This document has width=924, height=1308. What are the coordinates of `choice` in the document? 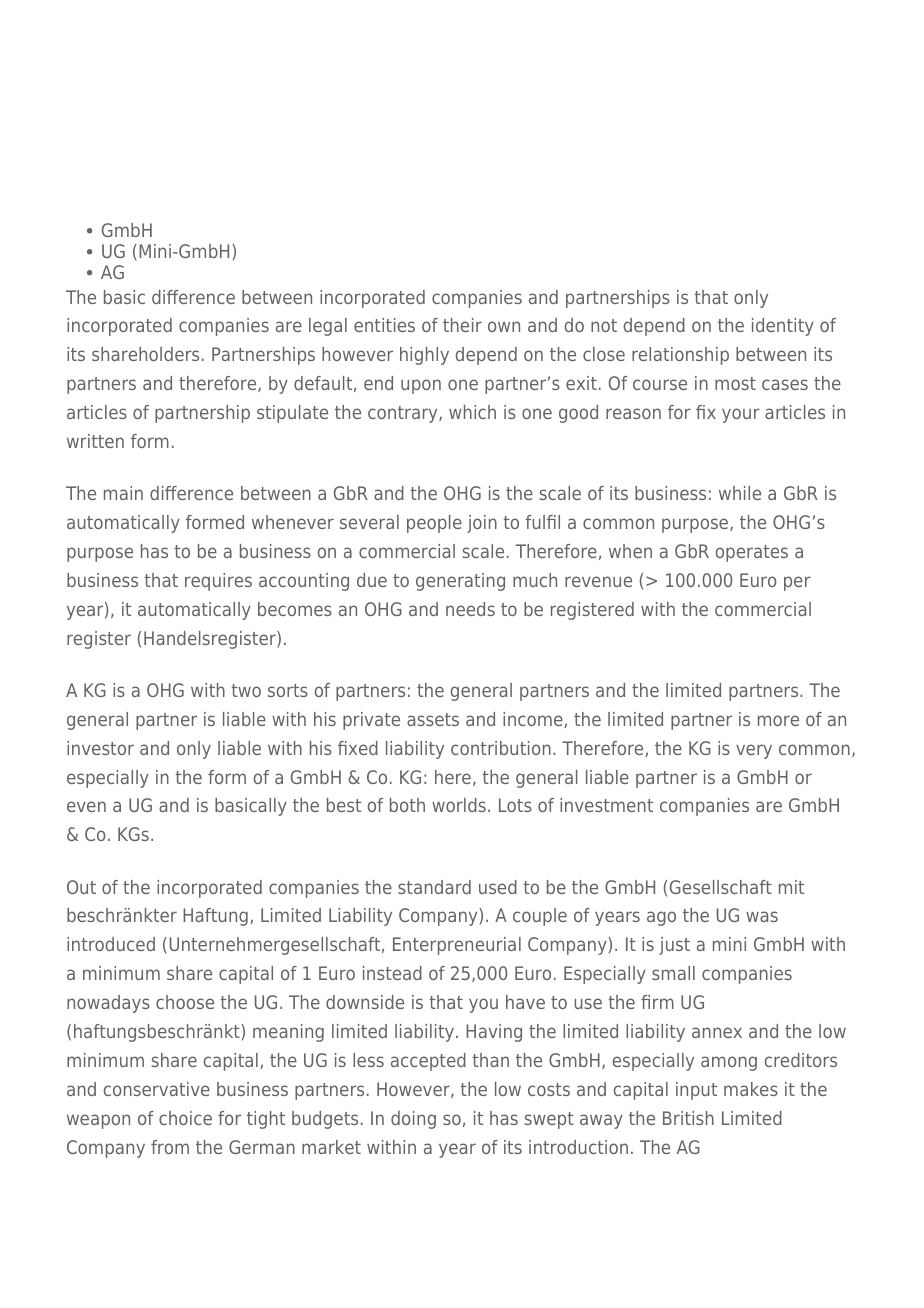 It's located at (185, 1118).
